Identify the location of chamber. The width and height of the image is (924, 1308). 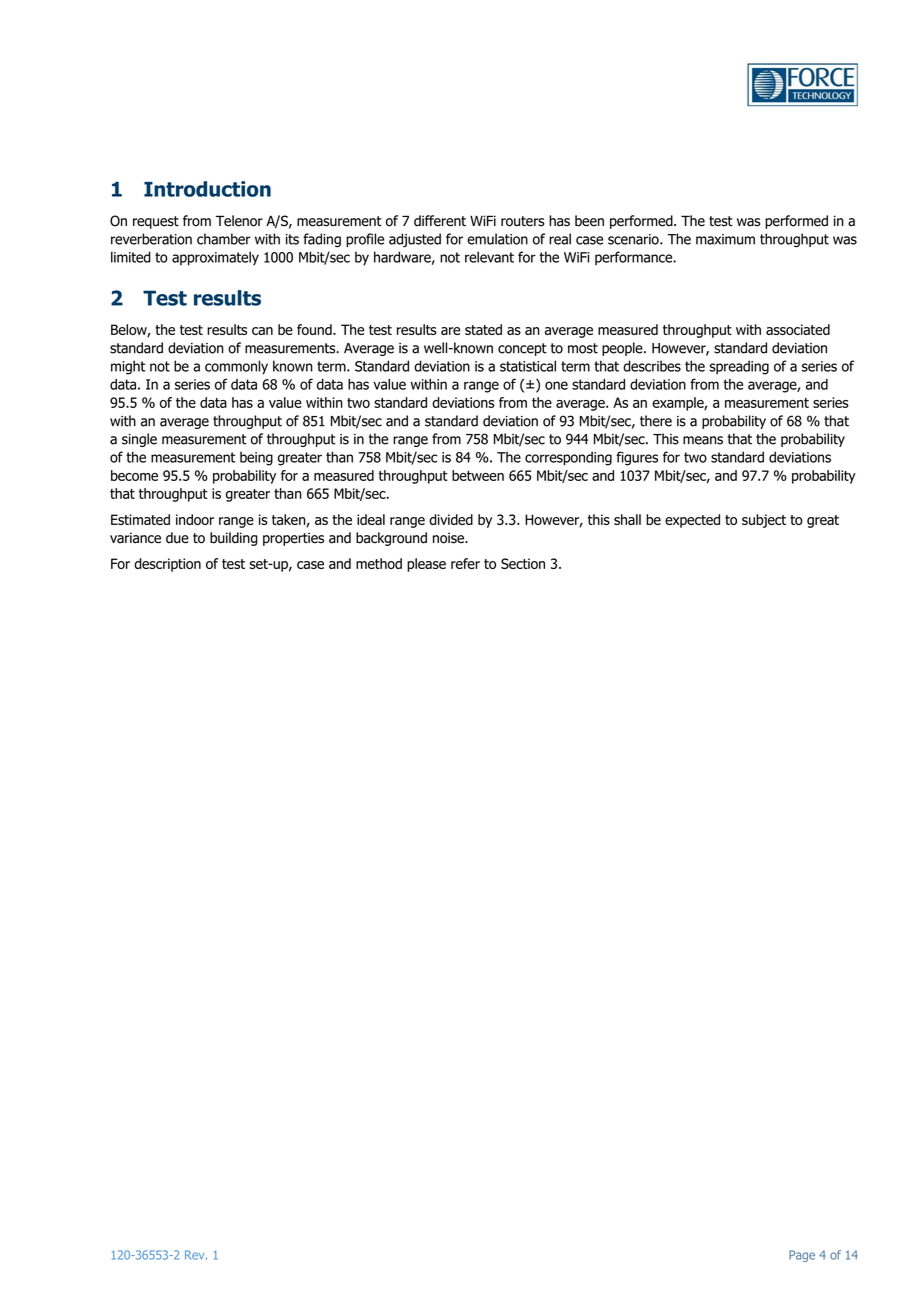
(224, 239).
